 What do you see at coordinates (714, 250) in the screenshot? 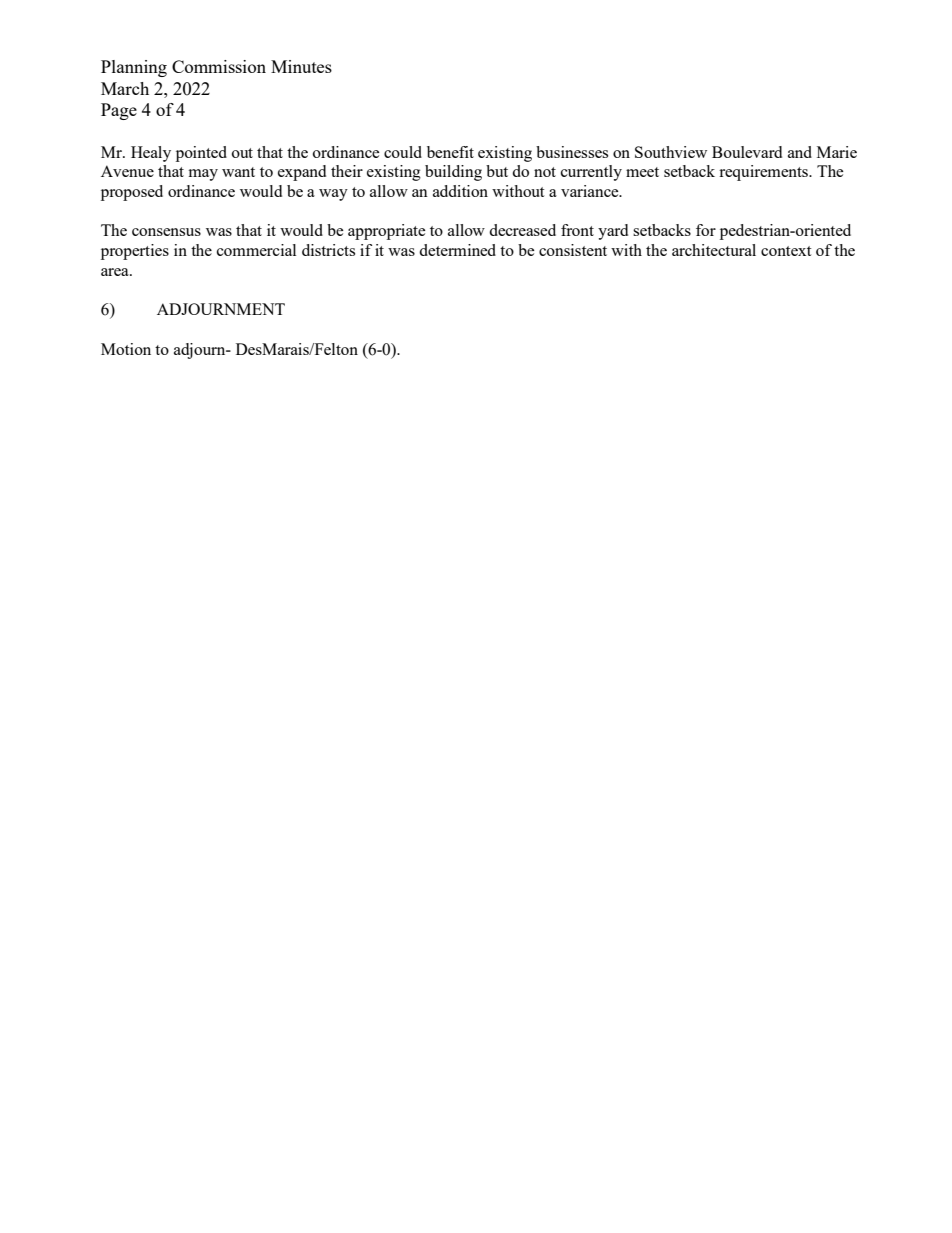
I see `architectural` at bounding box center [714, 250].
